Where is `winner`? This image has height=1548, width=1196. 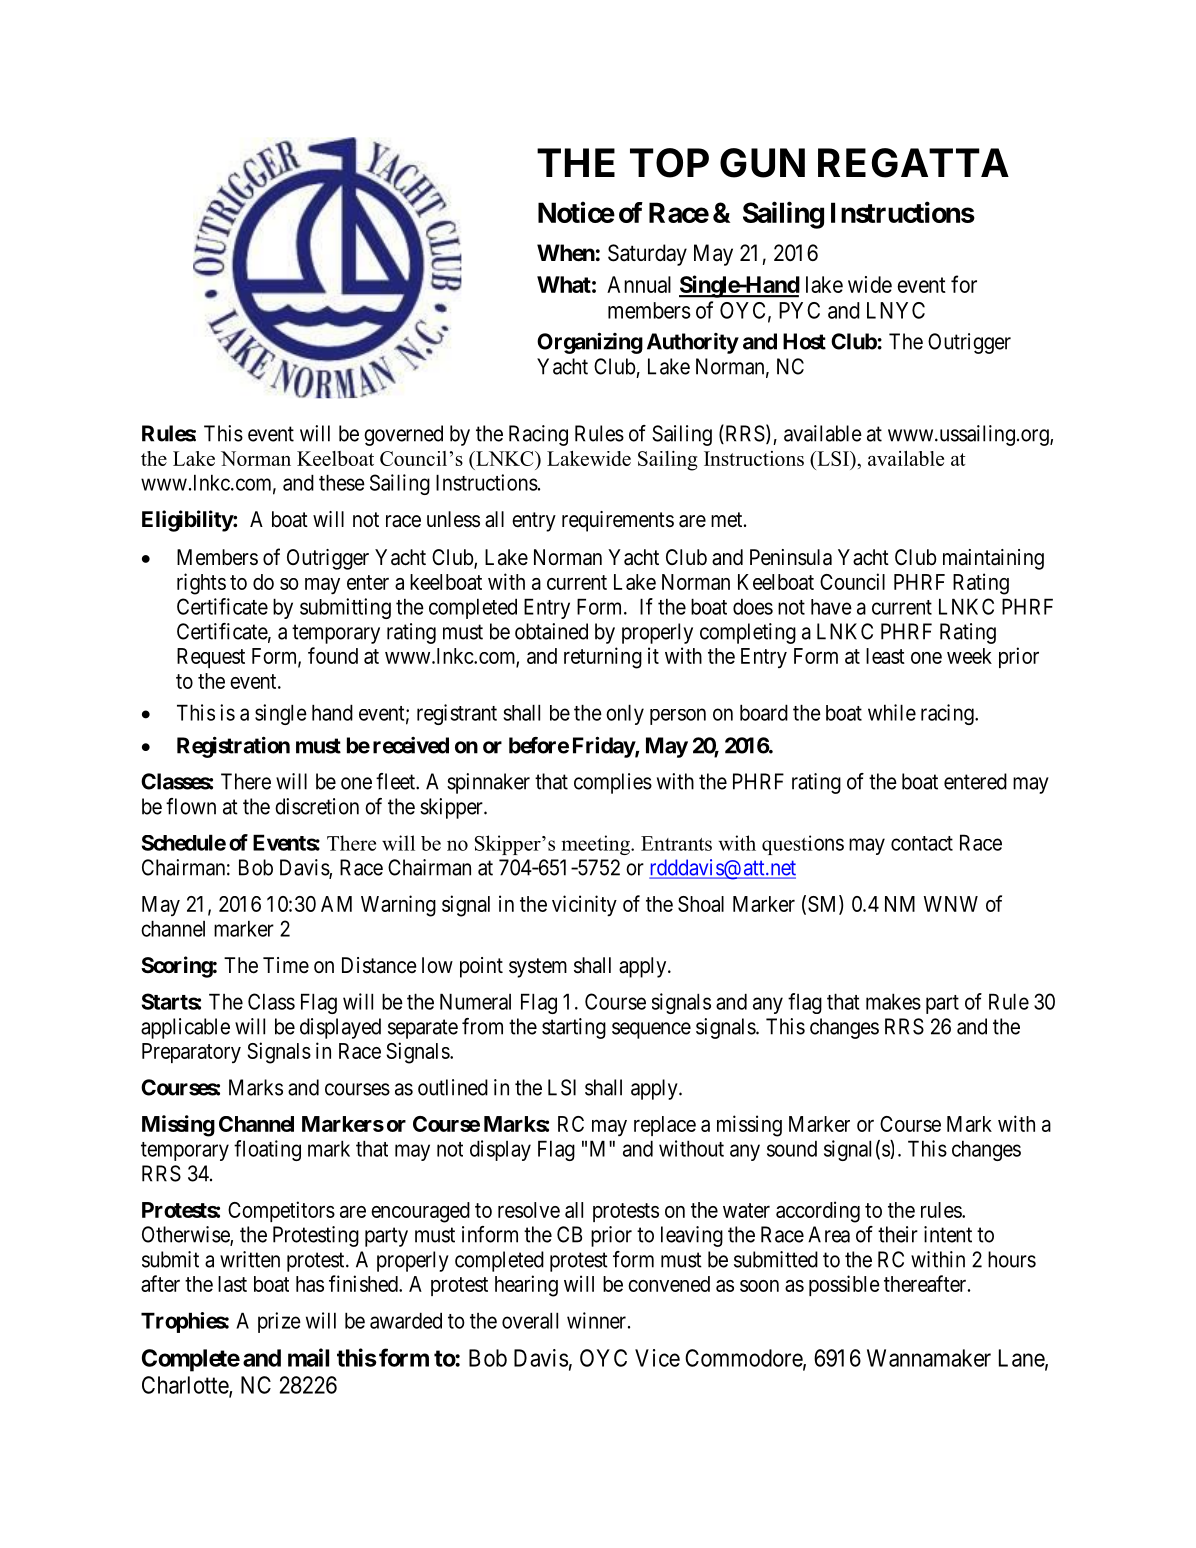 winner is located at coordinates (596, 1320).
